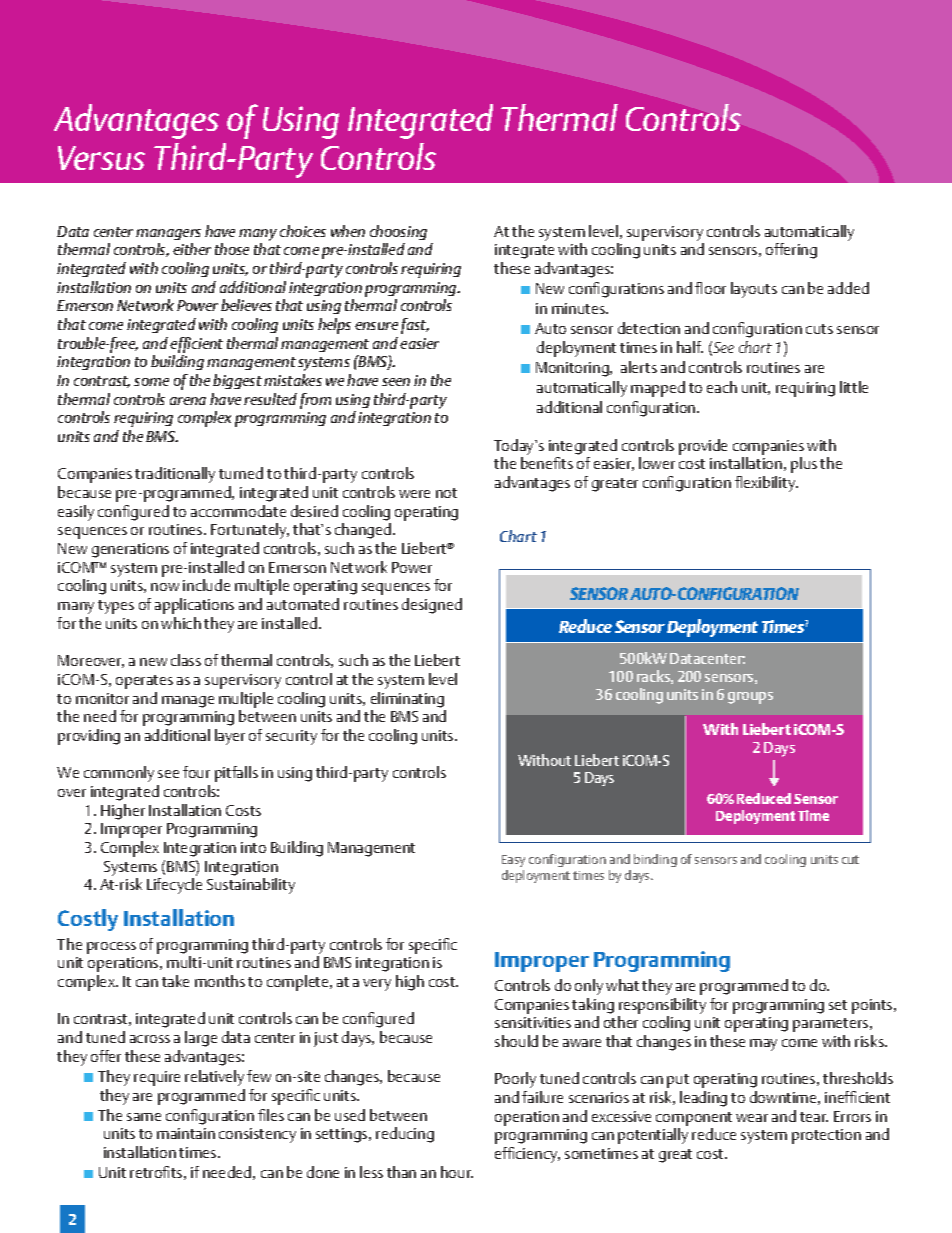 This screenshot has height=1233, width=952. What do you see at coordinates (186, 660) in the screenshot?
I see `class` at bounding box center [186, 660].
